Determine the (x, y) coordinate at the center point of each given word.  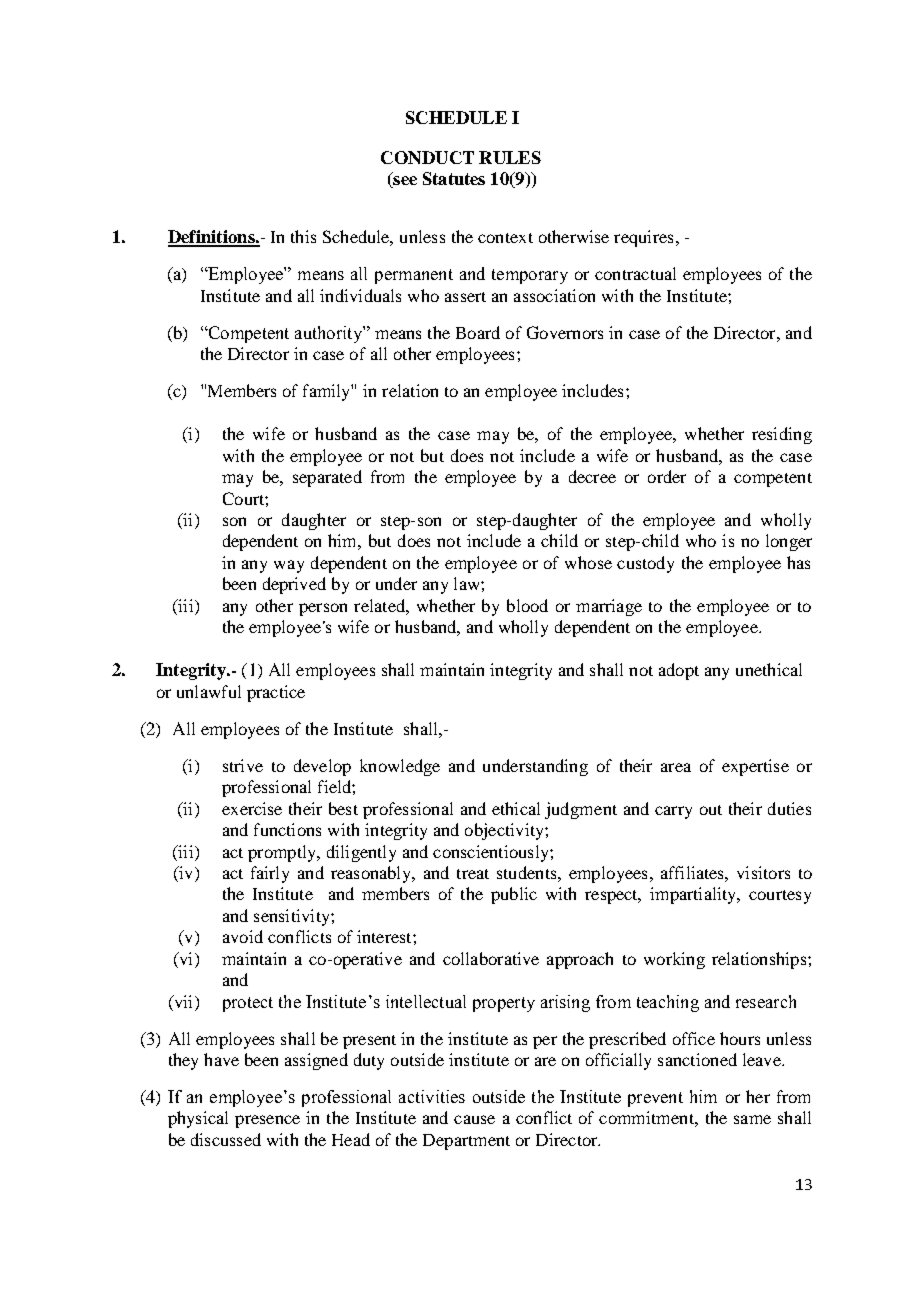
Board (478, 332)
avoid (243, 936)
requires (643, 238)
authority (329, 334)
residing (782, 435)
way (289, 566)
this (303, 236)
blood (527, 605)
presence (267, 1121)
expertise (755, 767)
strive (243, 765)
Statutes (454, 178)
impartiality (694, 895)
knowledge (400, 767)
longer (789, 542)
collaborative (491, 958)
